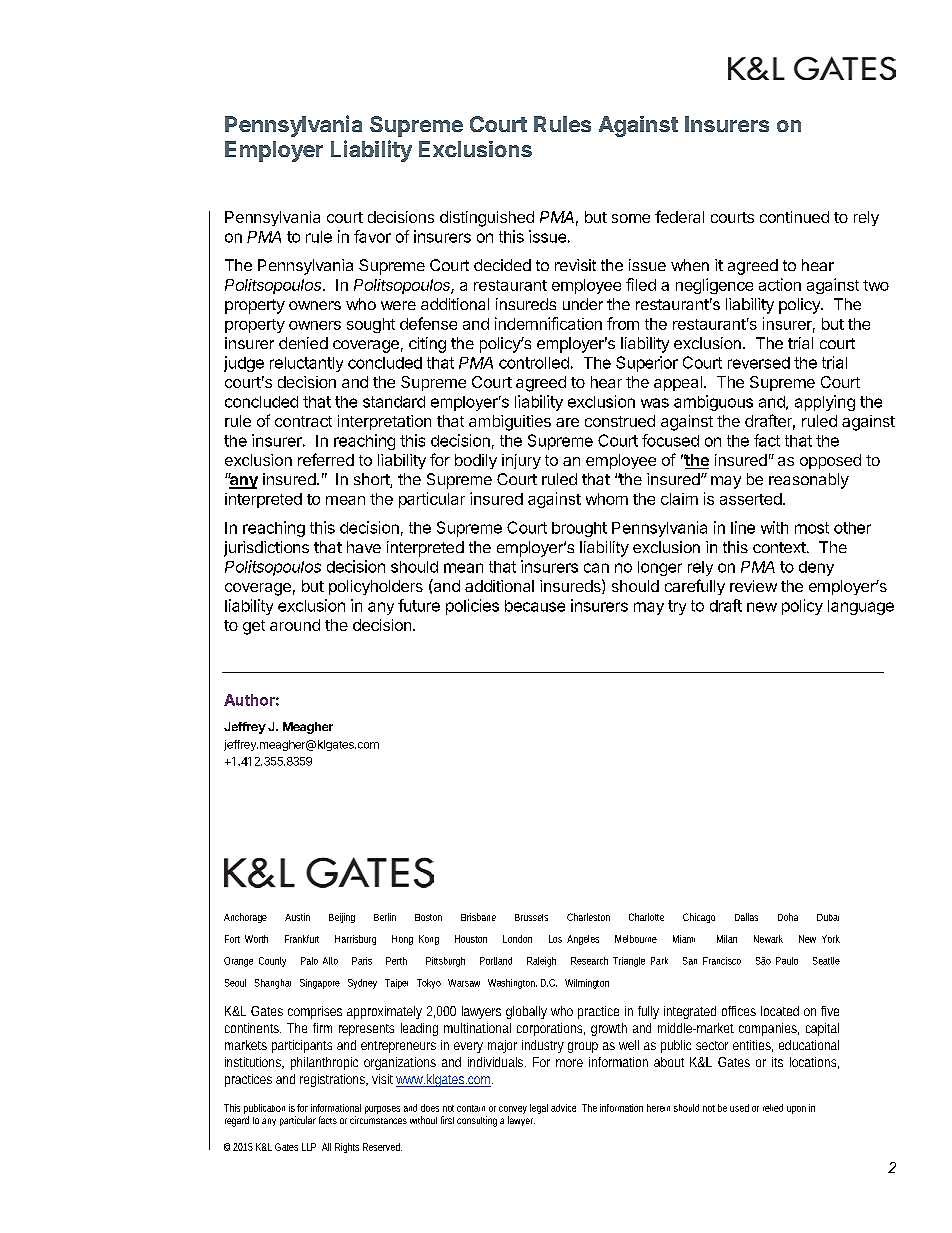 This page has width=952, height=1233. Describe the element at coordinates (295, 625) in the page. I see `around` at that location.
